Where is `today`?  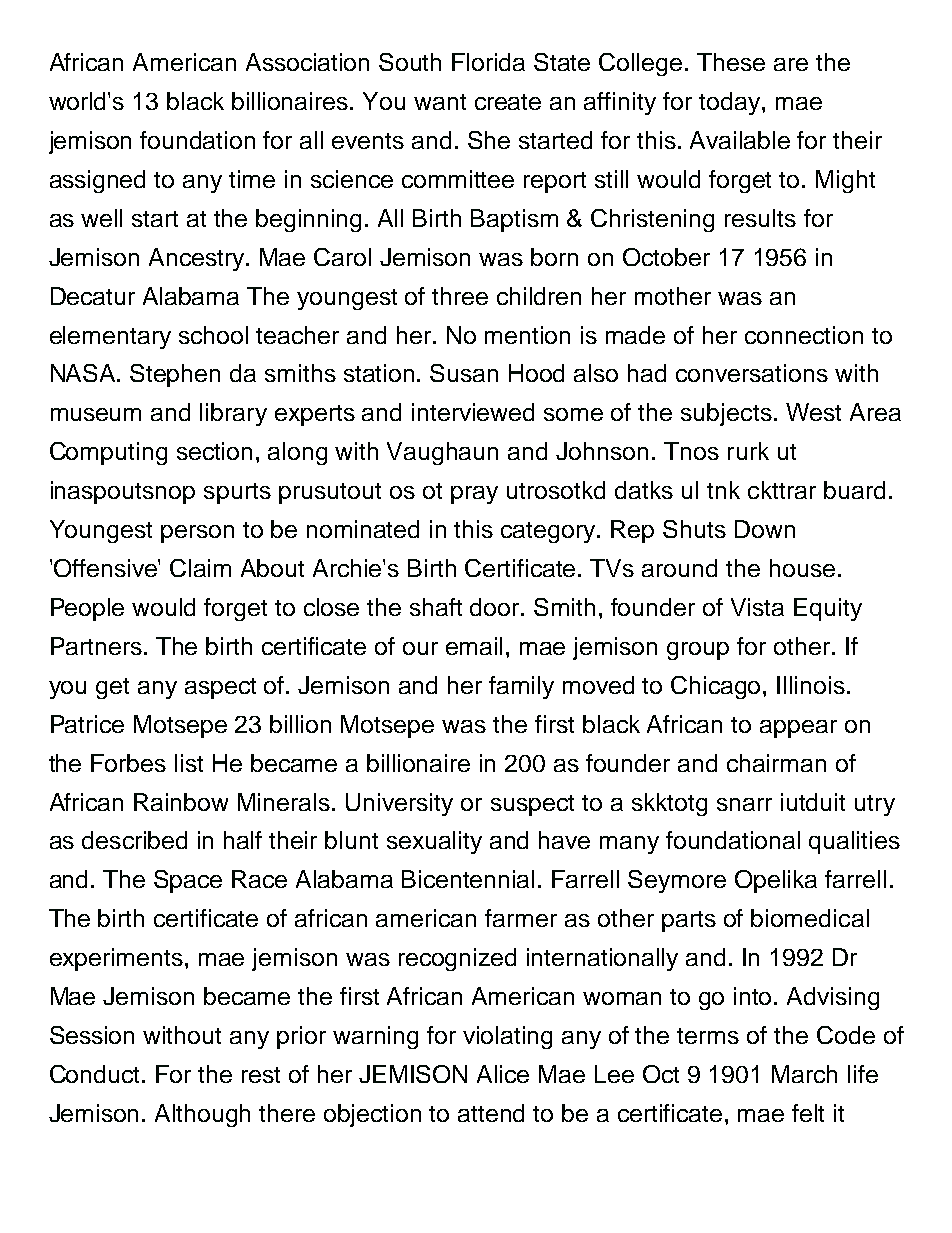
today is located at coordinates (729, 103).
